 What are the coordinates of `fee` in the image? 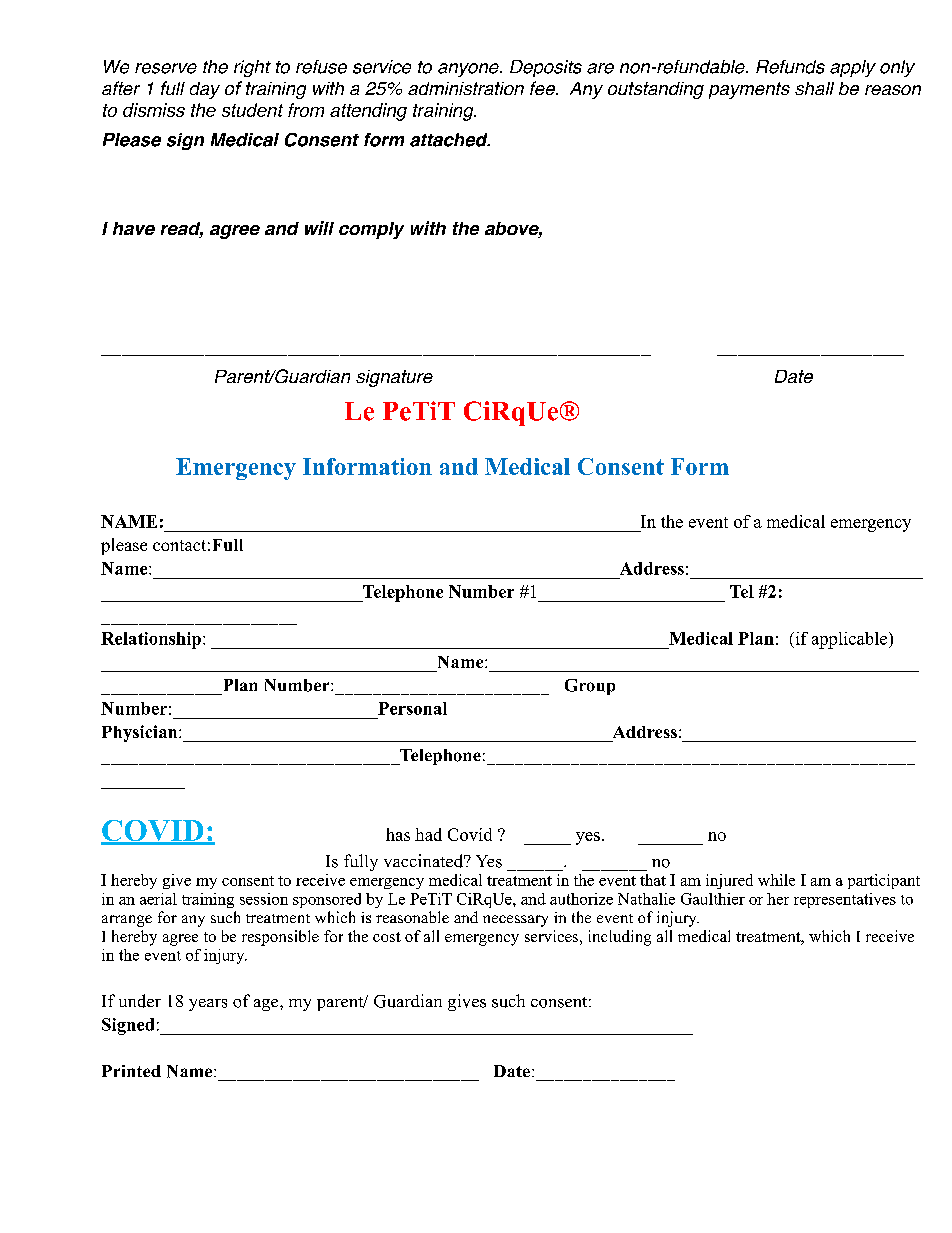 It's located at (543, 88).
